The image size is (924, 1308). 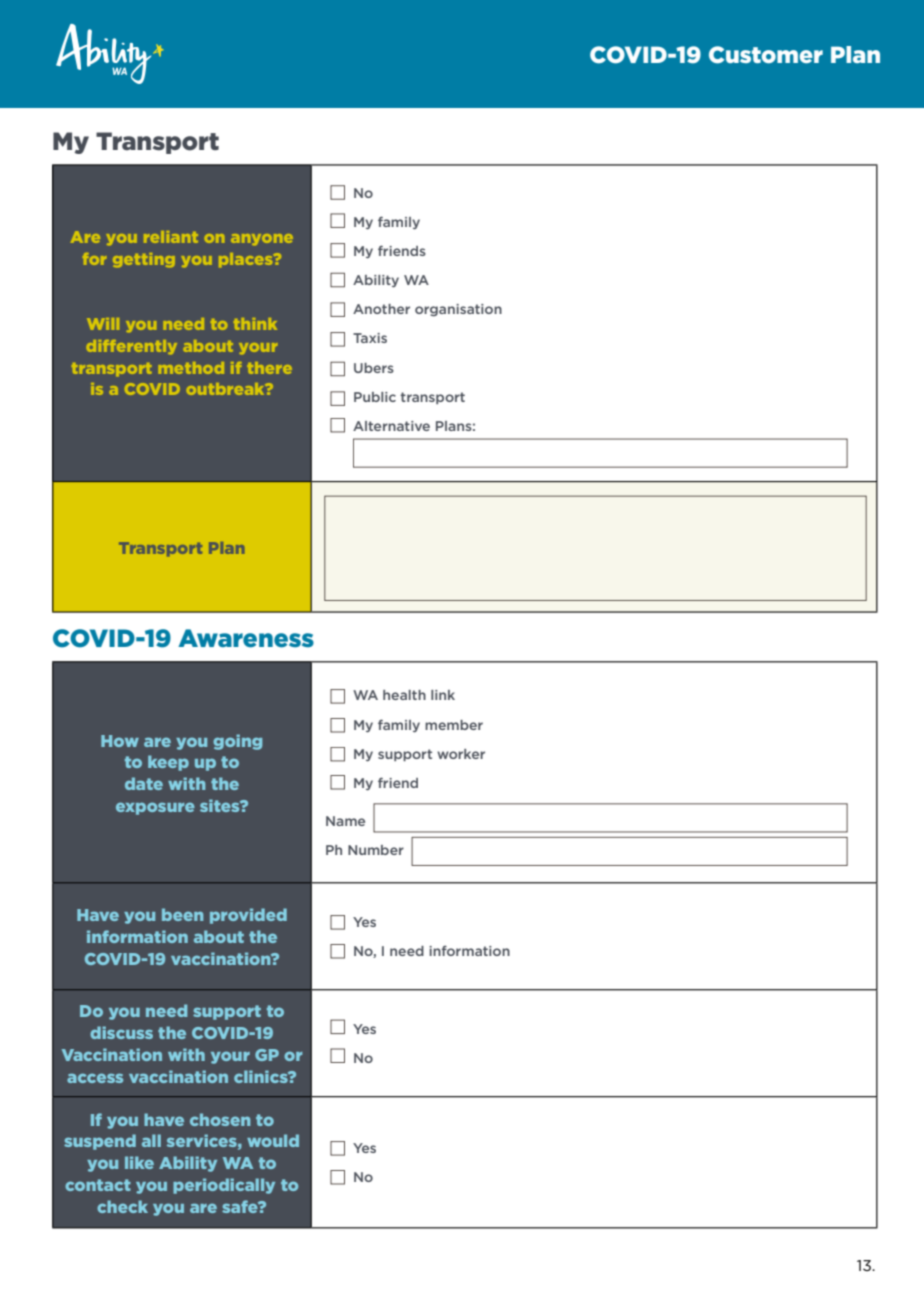 I want to click on would, so click(x=273, y=1140).
